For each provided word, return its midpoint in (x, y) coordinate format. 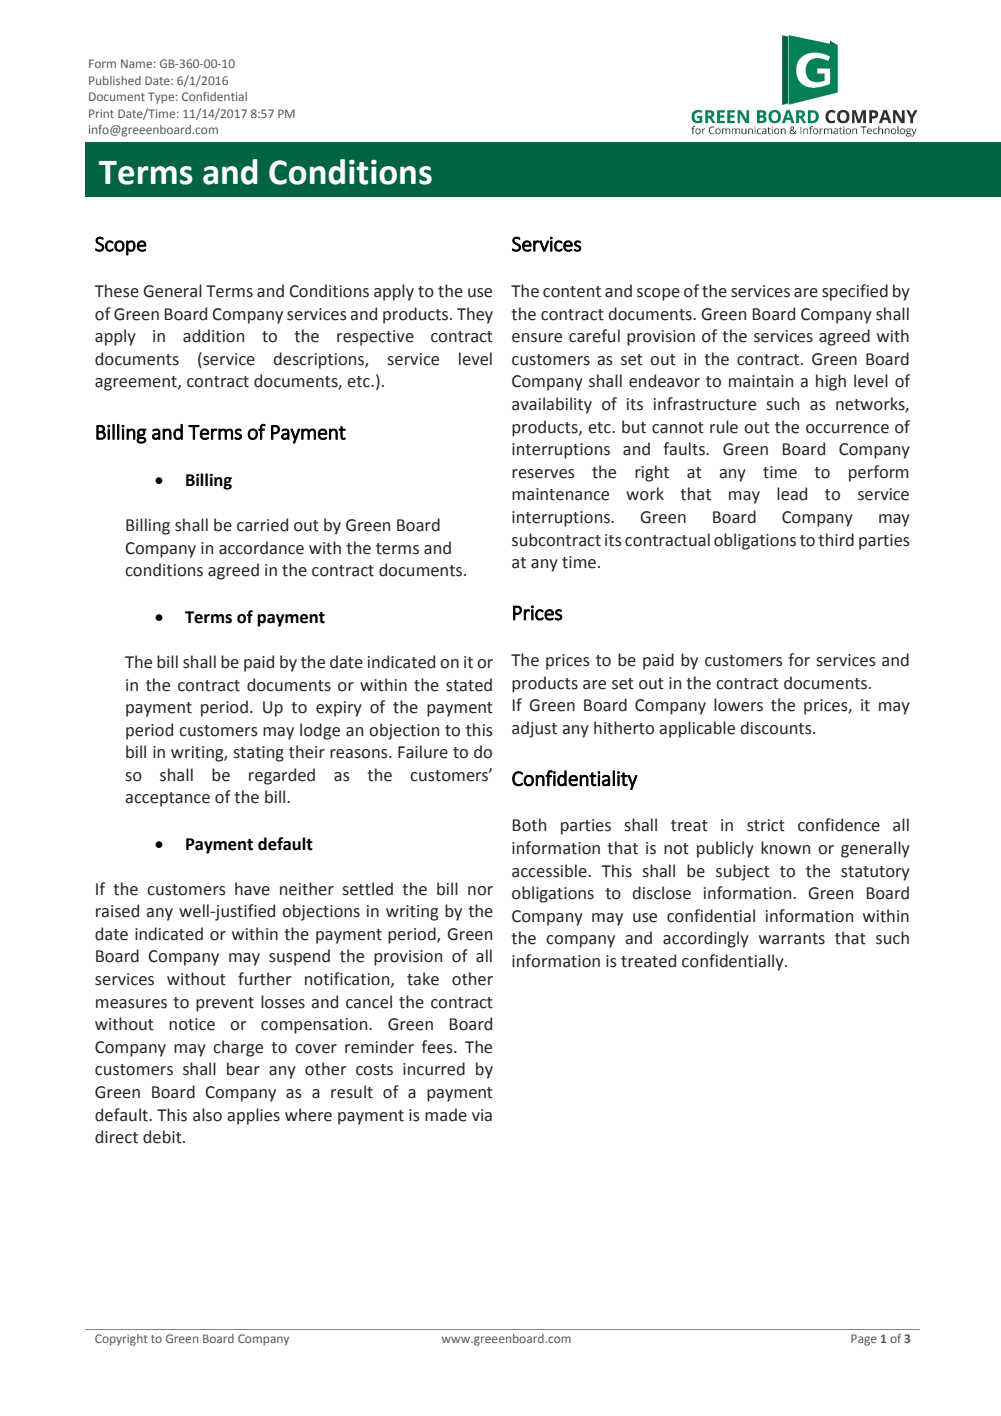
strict (766, 825)
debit (163, 1137)
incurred (434, 1069)
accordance (261, 548)
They (475, 315)
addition (213, 336)
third (836, 540)
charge (238, 1048)
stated (469, 685)
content (572, 292)
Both (529, 825)
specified (855, 292)
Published (115, 80)
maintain (761, 381)
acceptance (167, 799)
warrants (792, 939)
